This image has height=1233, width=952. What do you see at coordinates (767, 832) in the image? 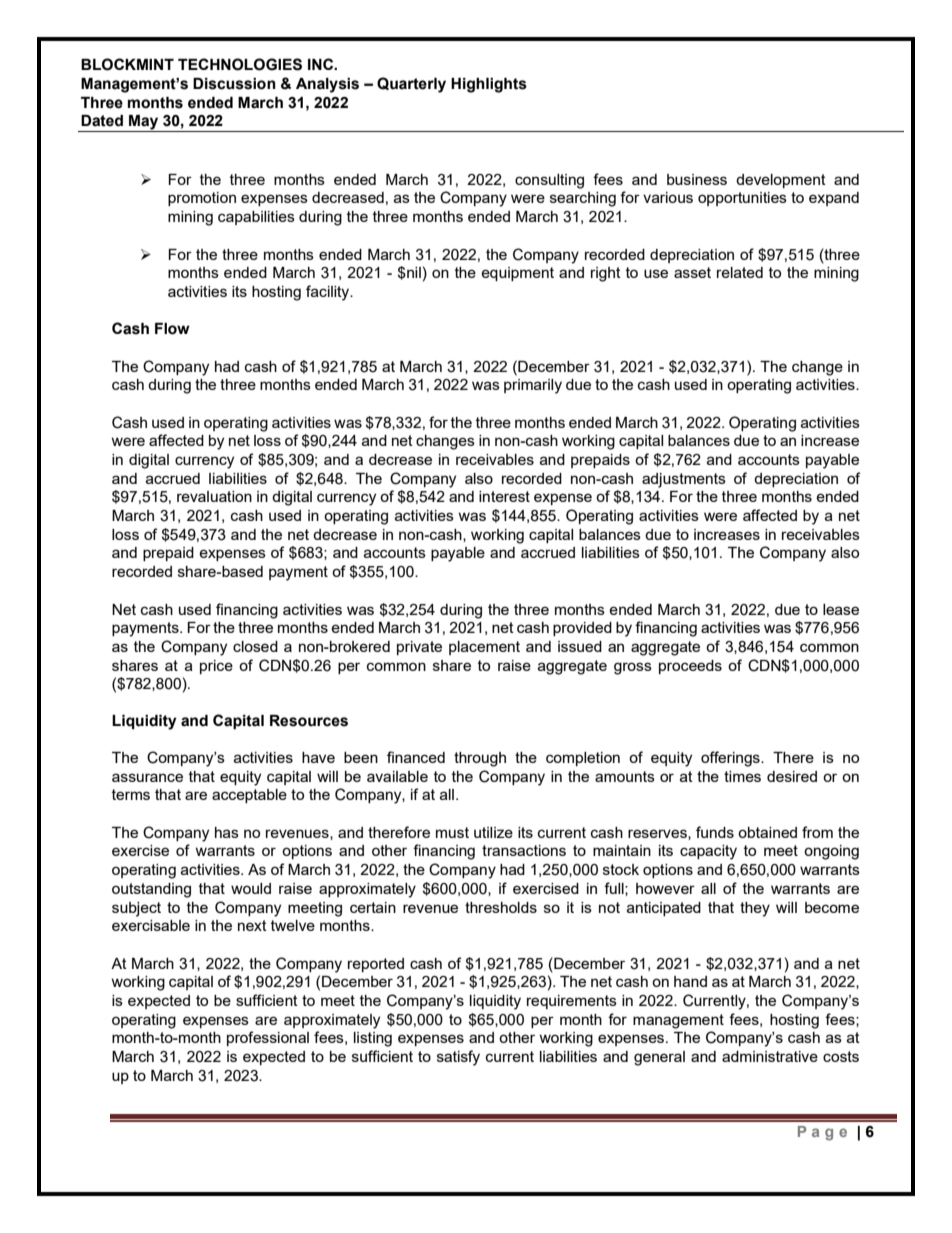
I see `obtained` at bounding box center [767, 832].
